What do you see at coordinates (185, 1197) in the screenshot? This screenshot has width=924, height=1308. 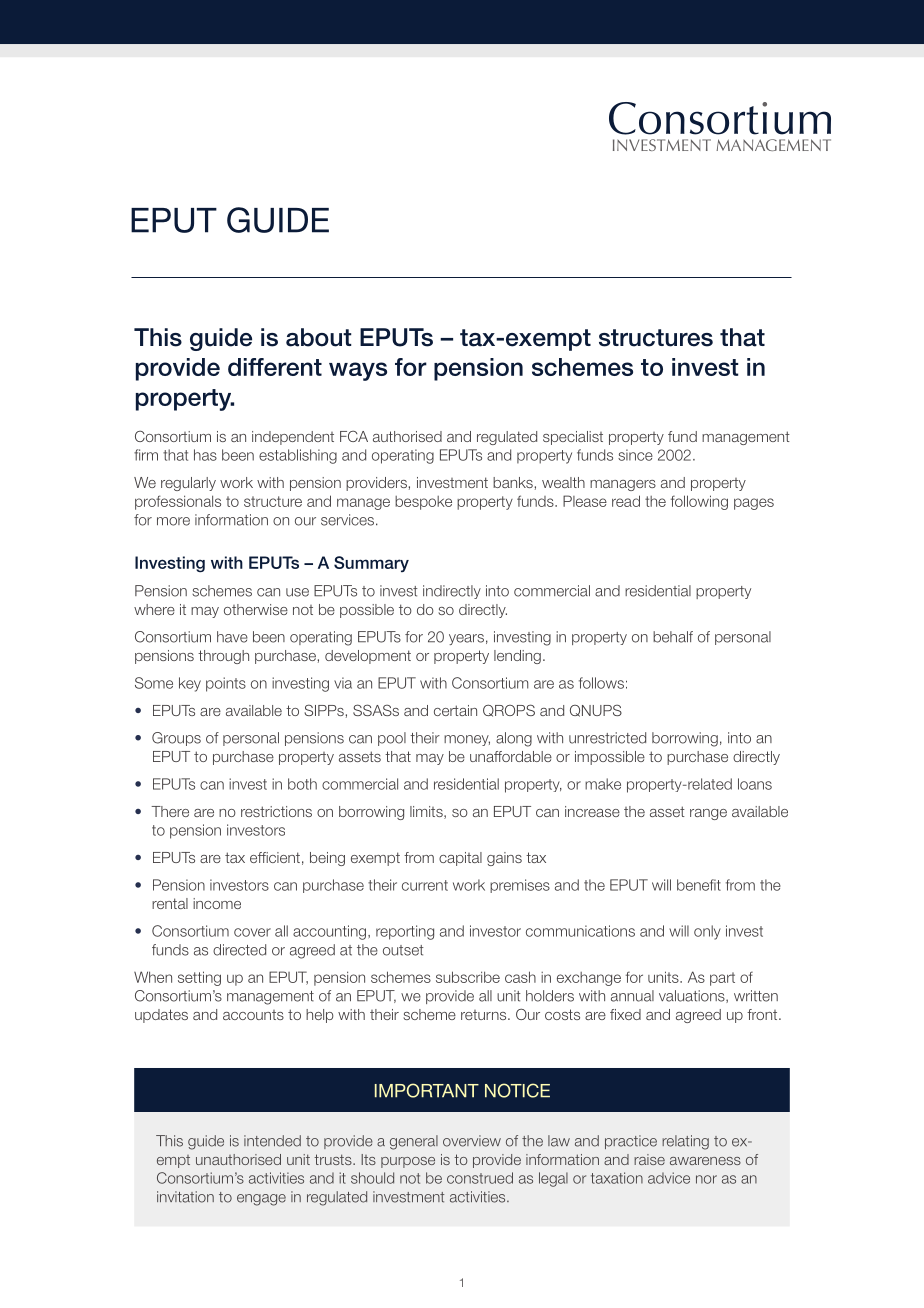 I see `invitation` at bounding box center [185, 1197].
